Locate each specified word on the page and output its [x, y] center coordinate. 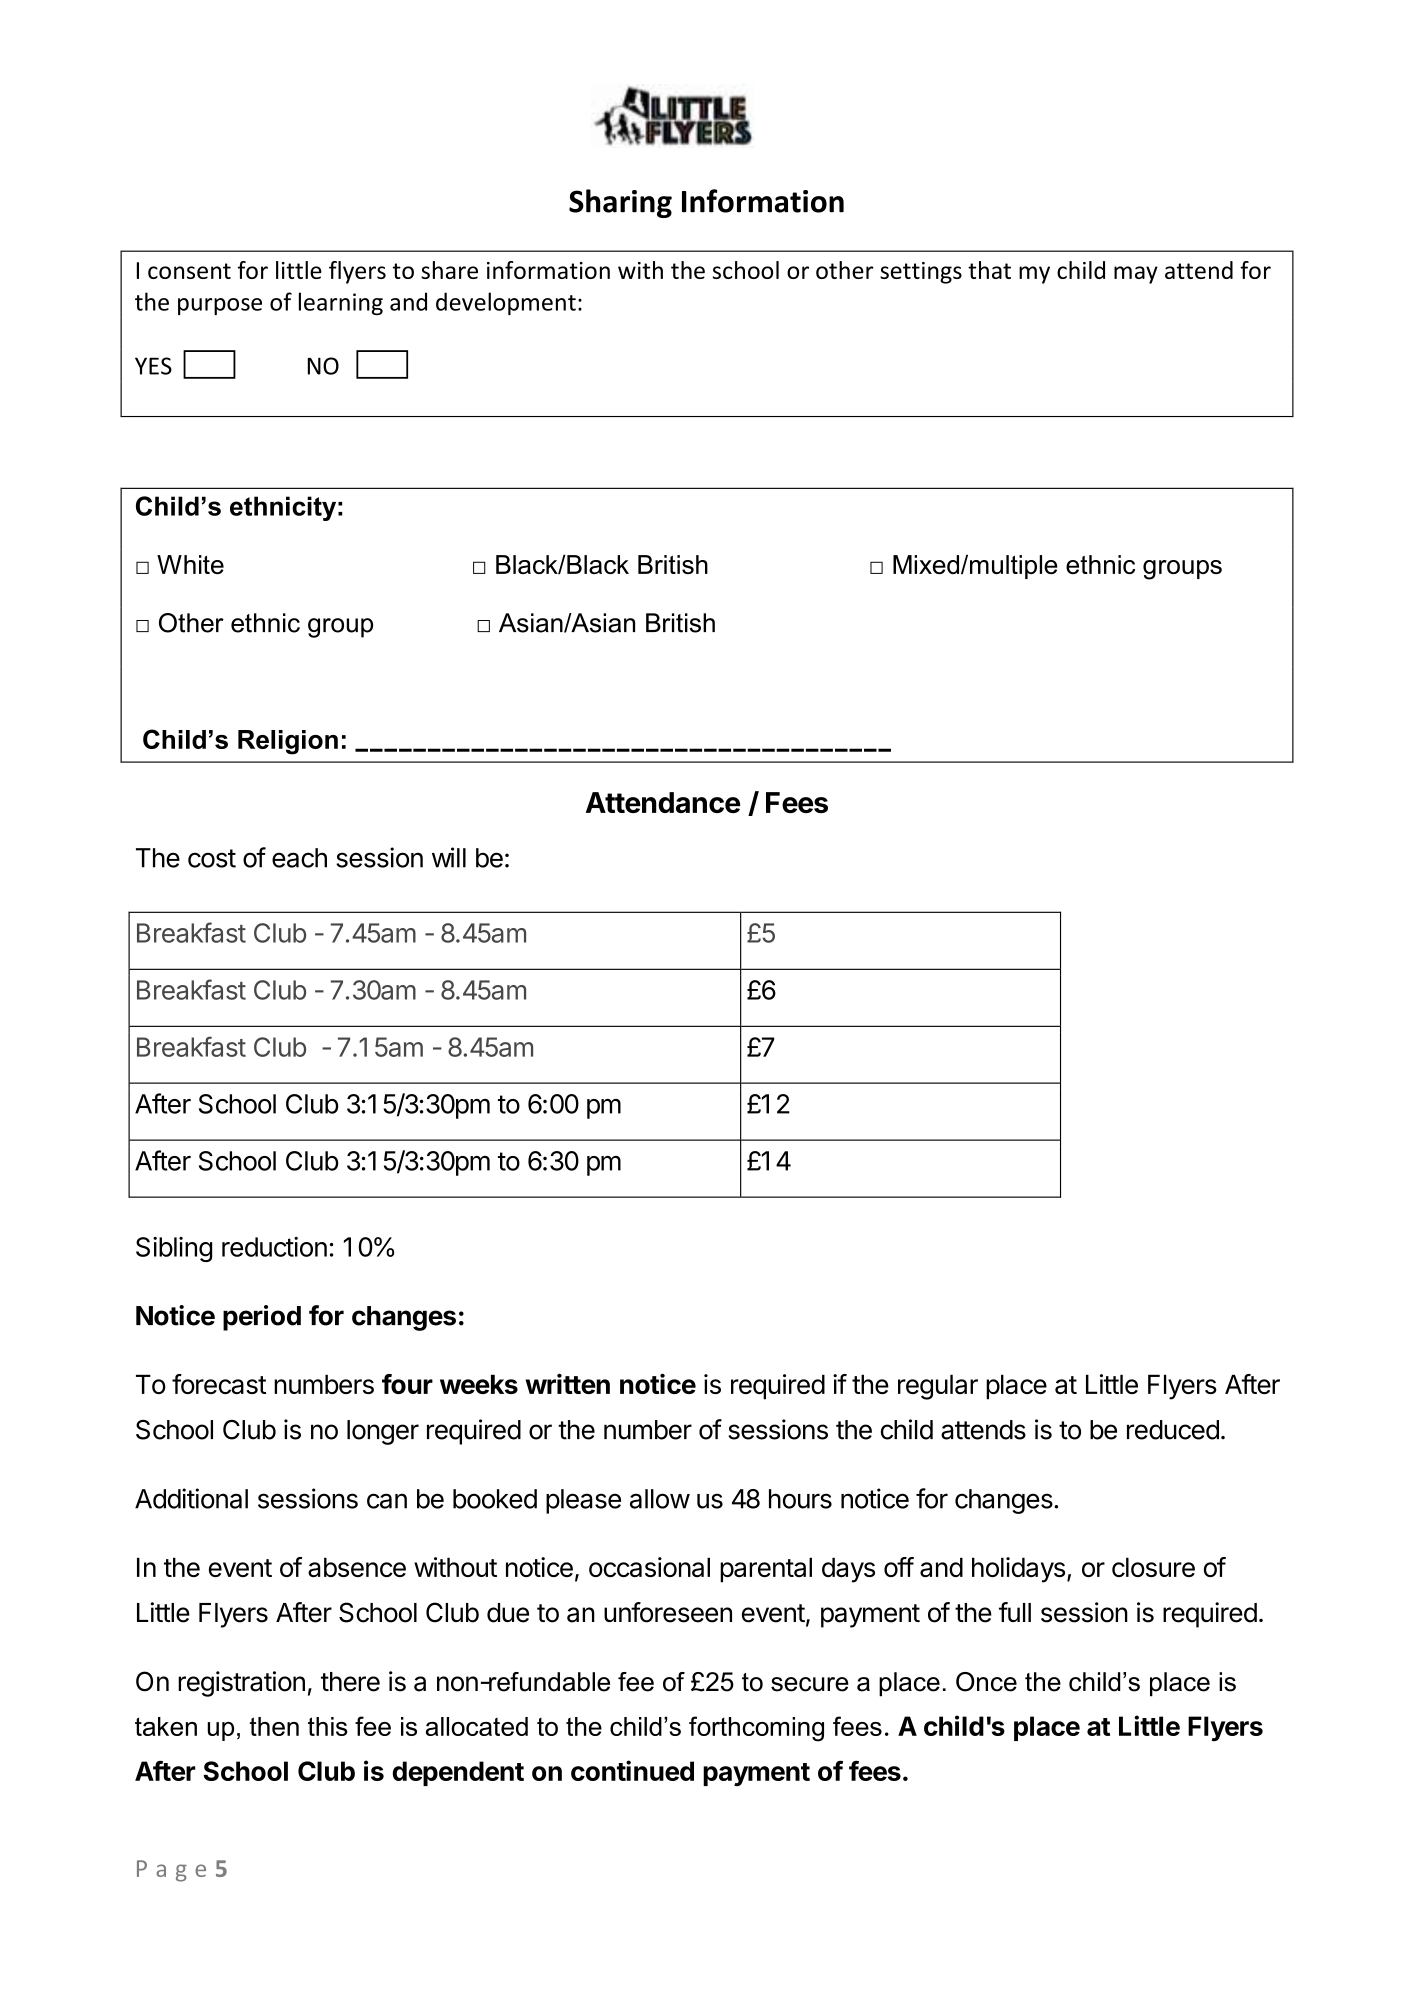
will [449, 857]
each [299, 858]
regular [938, 1387]
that [989, 270]
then [274, 1726]
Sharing [620, 203]
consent [189, 271]
